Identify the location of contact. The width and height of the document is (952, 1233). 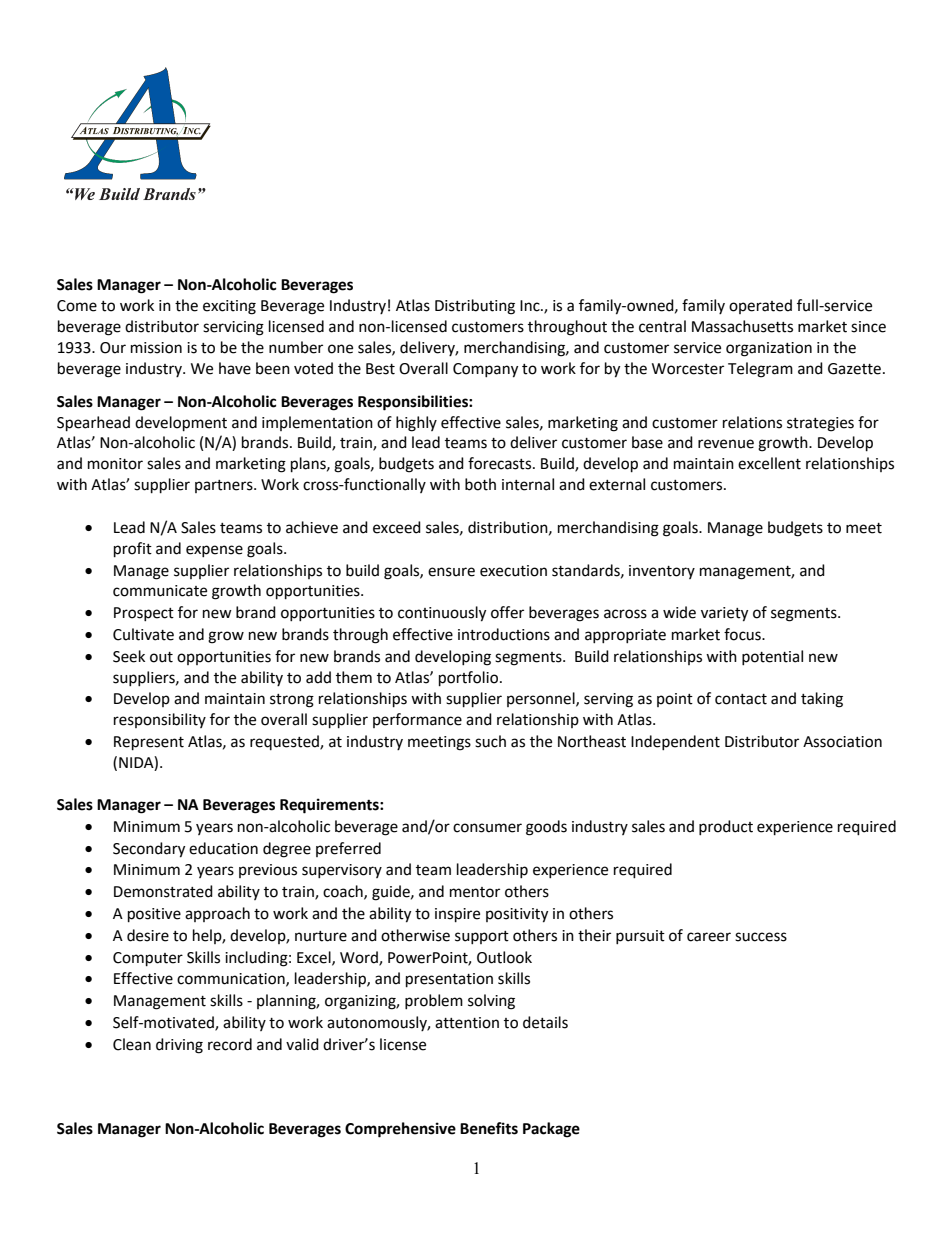
(741, 699).
